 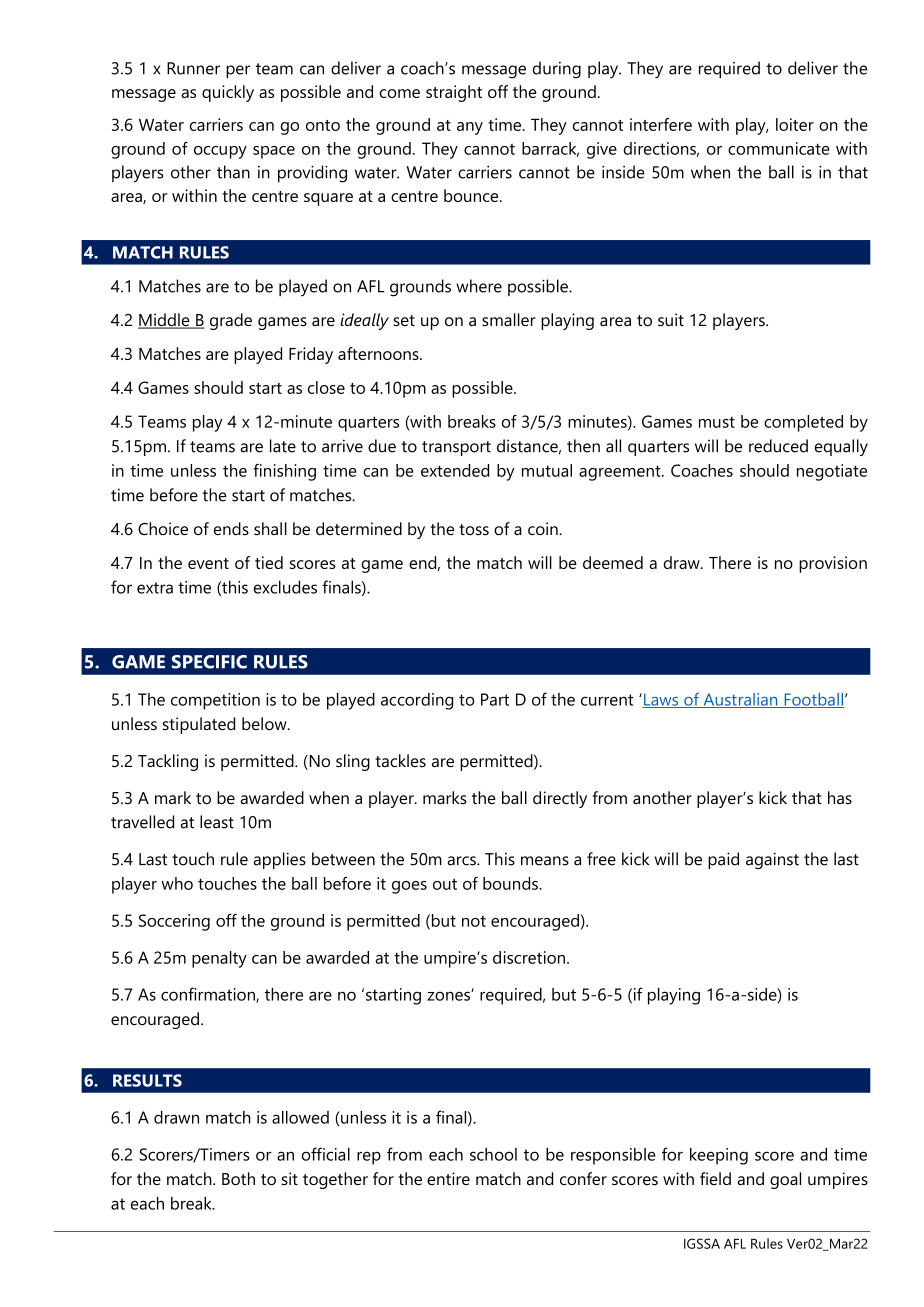 What do you see at coordinates (560, 799) in the page?
I see `directly` at bounding box center [560, 799].
